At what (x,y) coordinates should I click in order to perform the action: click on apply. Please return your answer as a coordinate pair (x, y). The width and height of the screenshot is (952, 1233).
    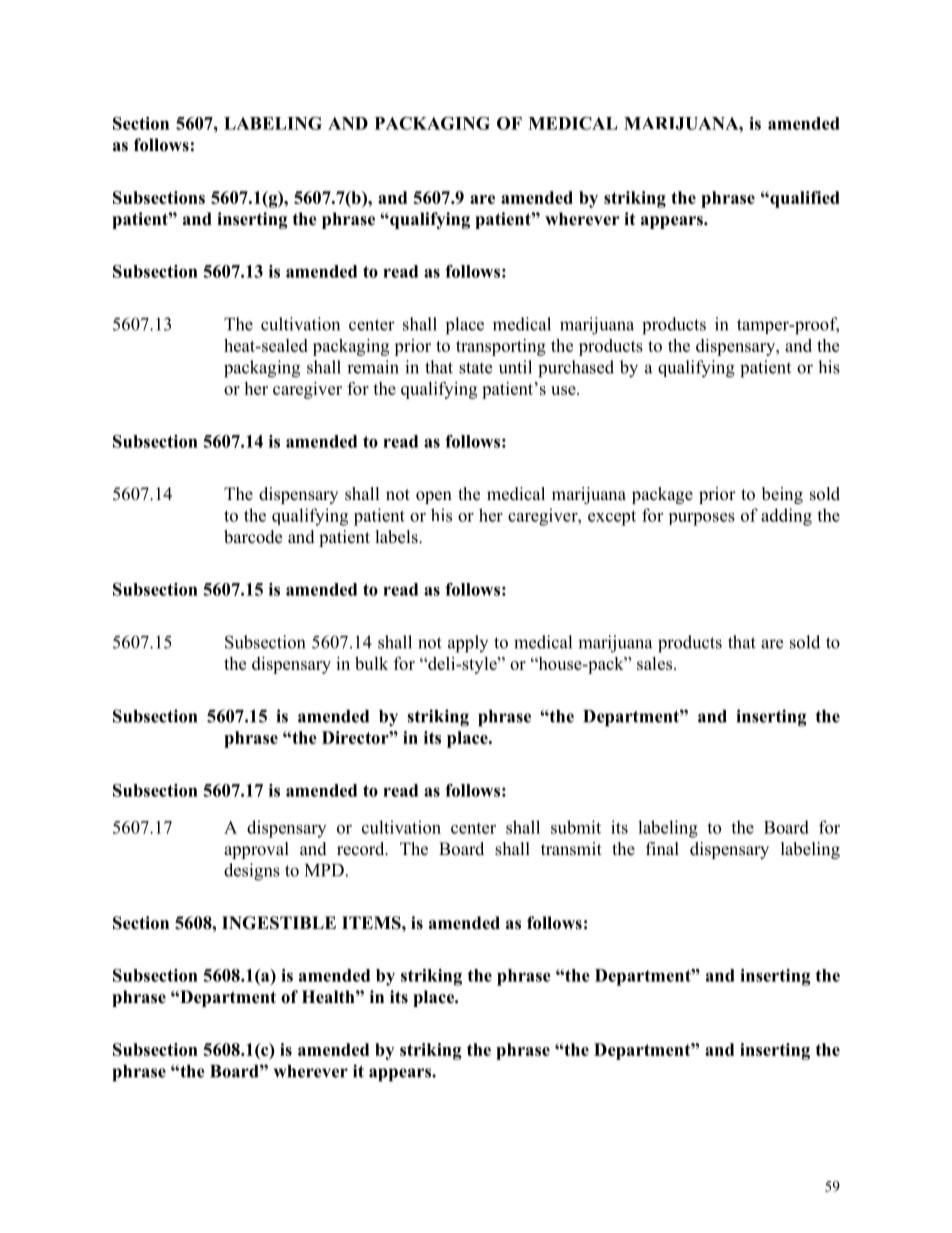
    Looking at the image, I should click on (468, 644).
